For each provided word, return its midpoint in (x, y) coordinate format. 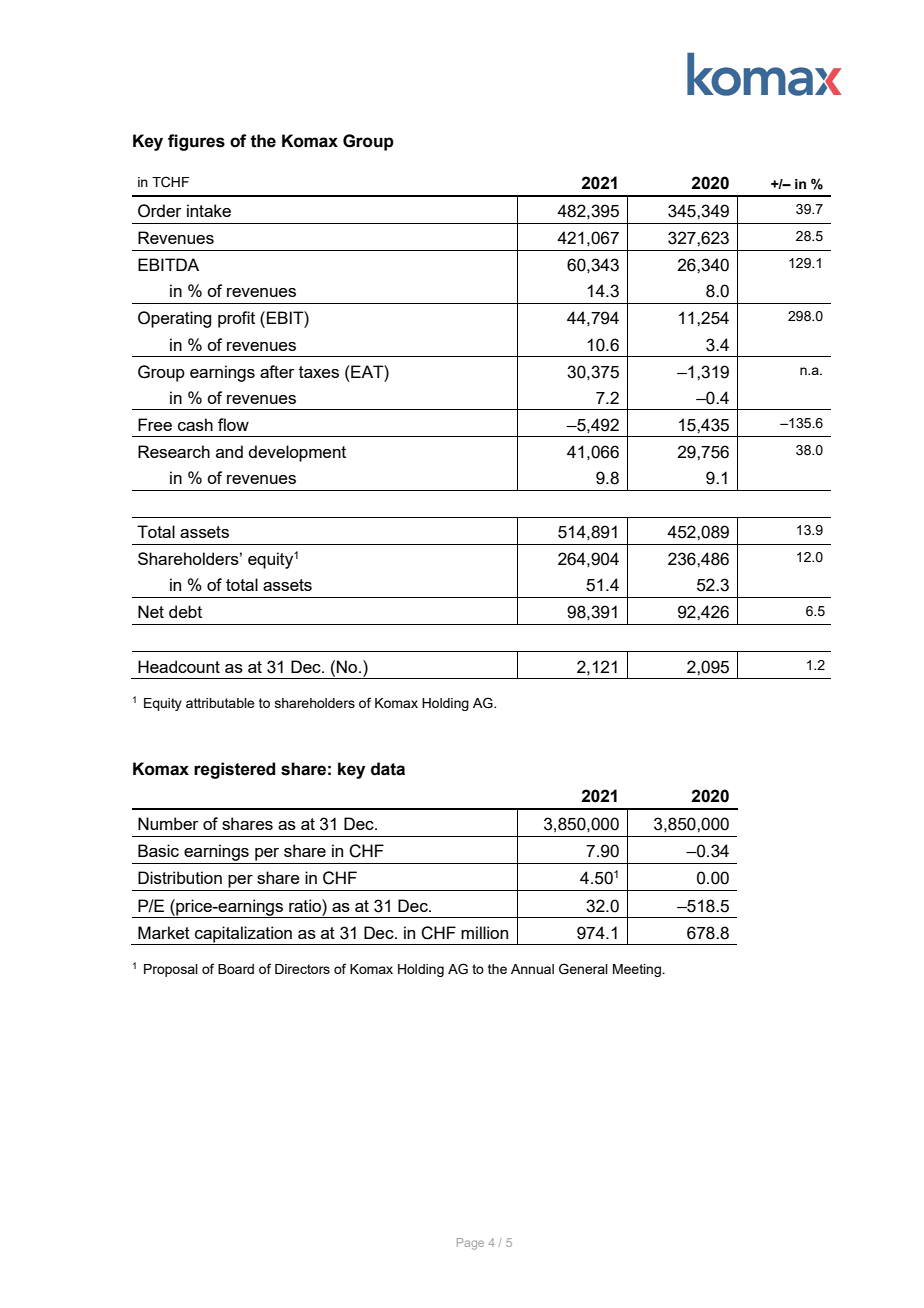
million (484, 932)
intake (209, 210)
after (277, 371)
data (388, 769)
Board (236, 969)
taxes (319, 372)
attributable (220, 703)
